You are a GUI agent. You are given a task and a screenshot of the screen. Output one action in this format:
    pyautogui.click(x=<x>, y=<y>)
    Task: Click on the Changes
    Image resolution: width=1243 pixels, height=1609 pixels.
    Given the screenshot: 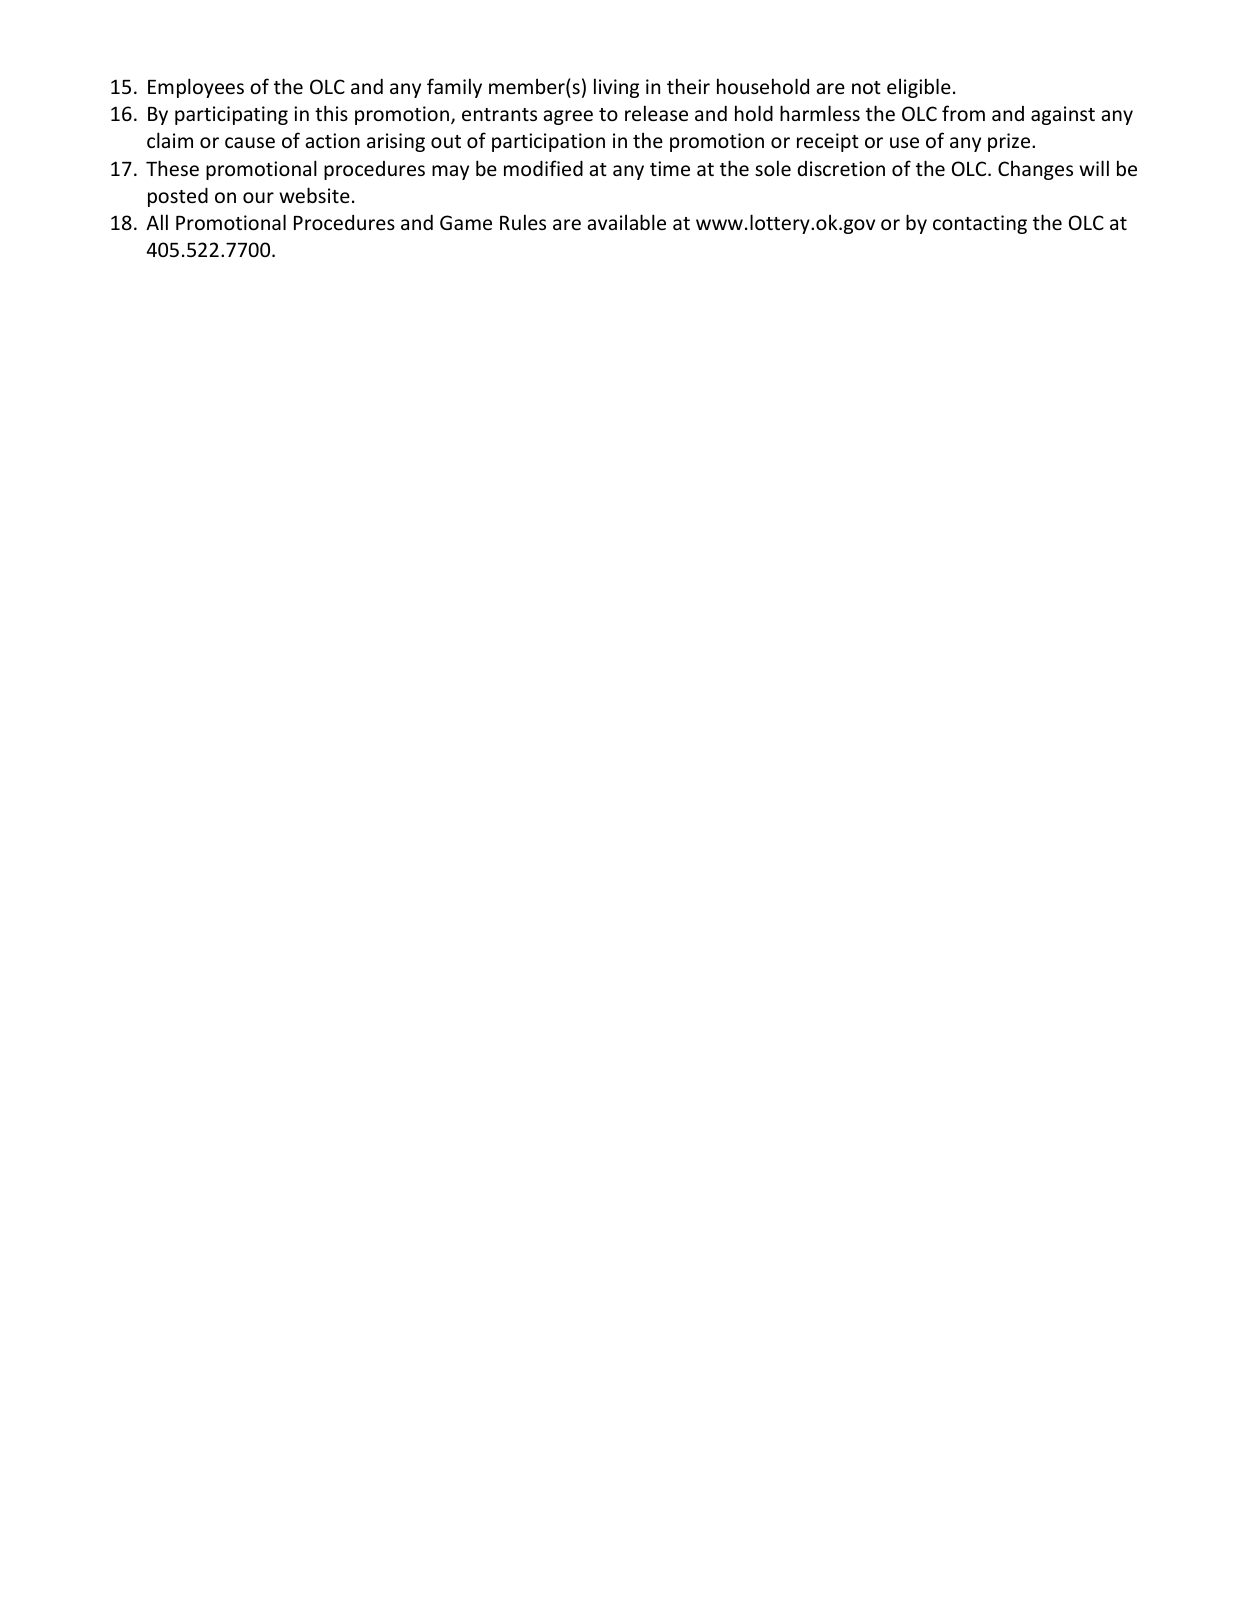 What is the action you would take?
    pyautogui.click(x=1035, y=170)
